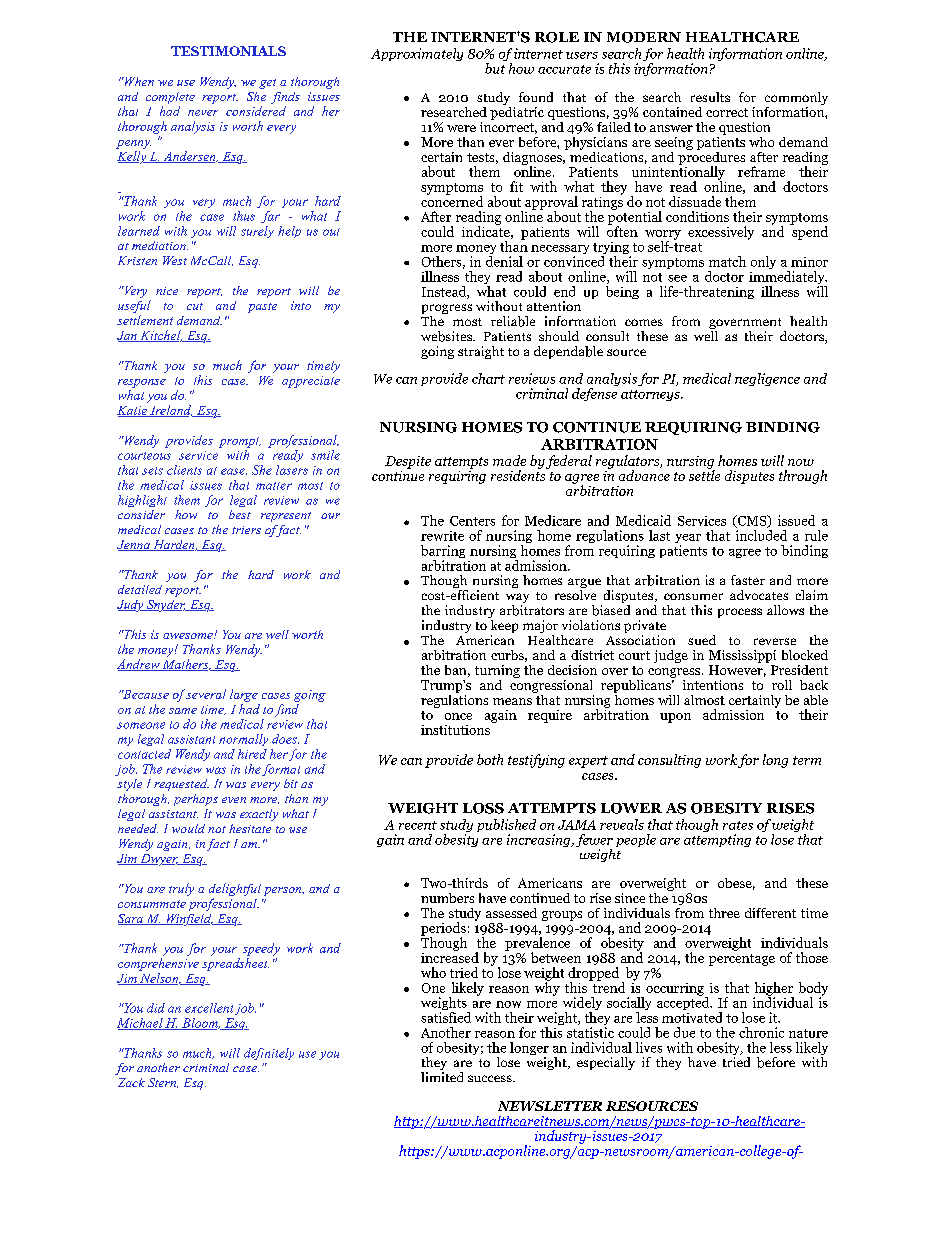 This image has width=952, height=1233. Describe the element at coordinates (170, 411) in the image. I see `Ireland` at that location.
